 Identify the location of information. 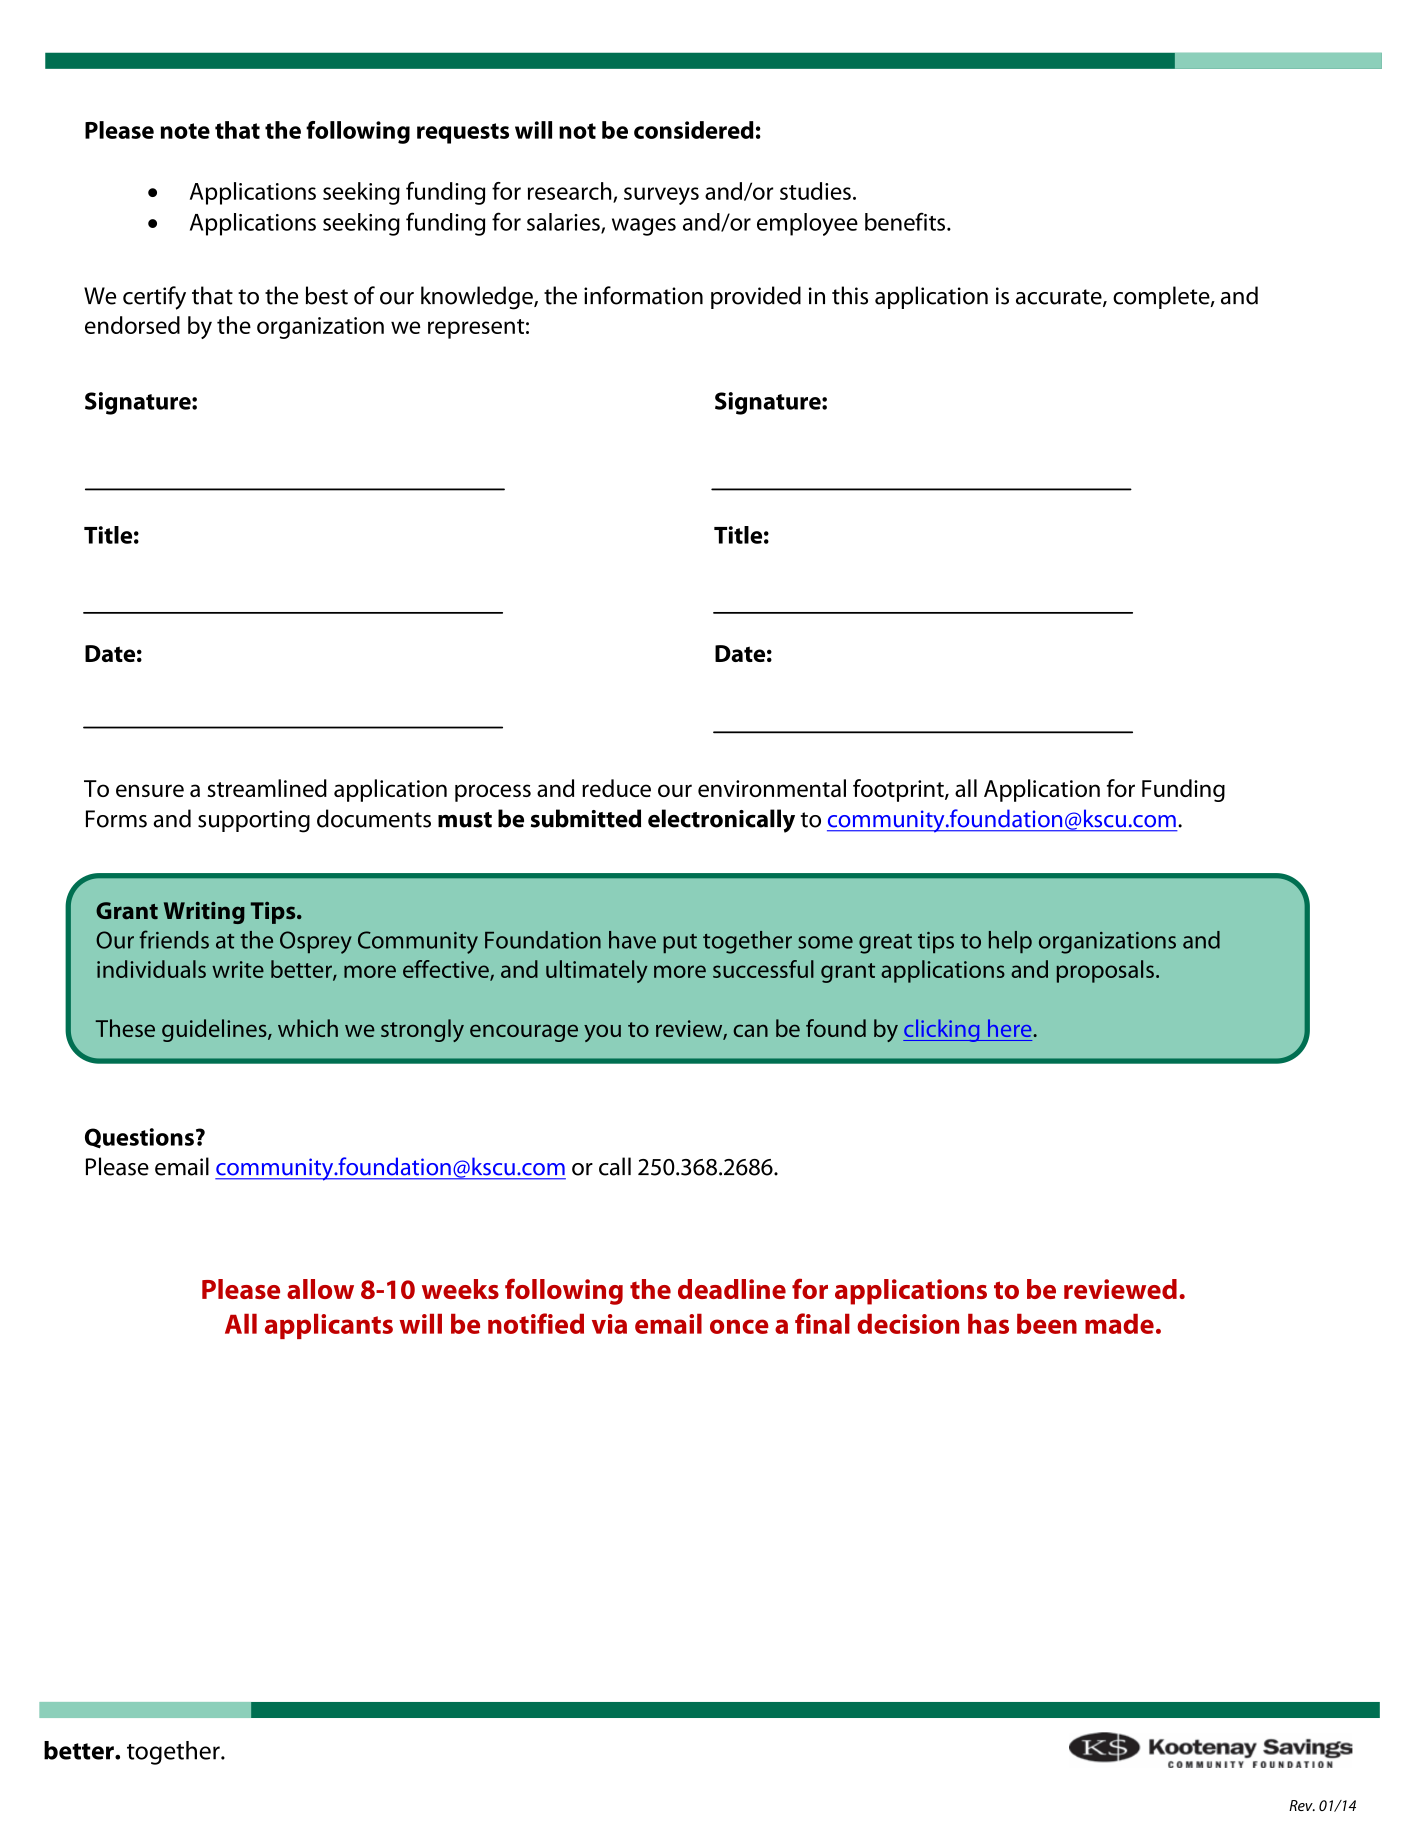
(643, 295).
